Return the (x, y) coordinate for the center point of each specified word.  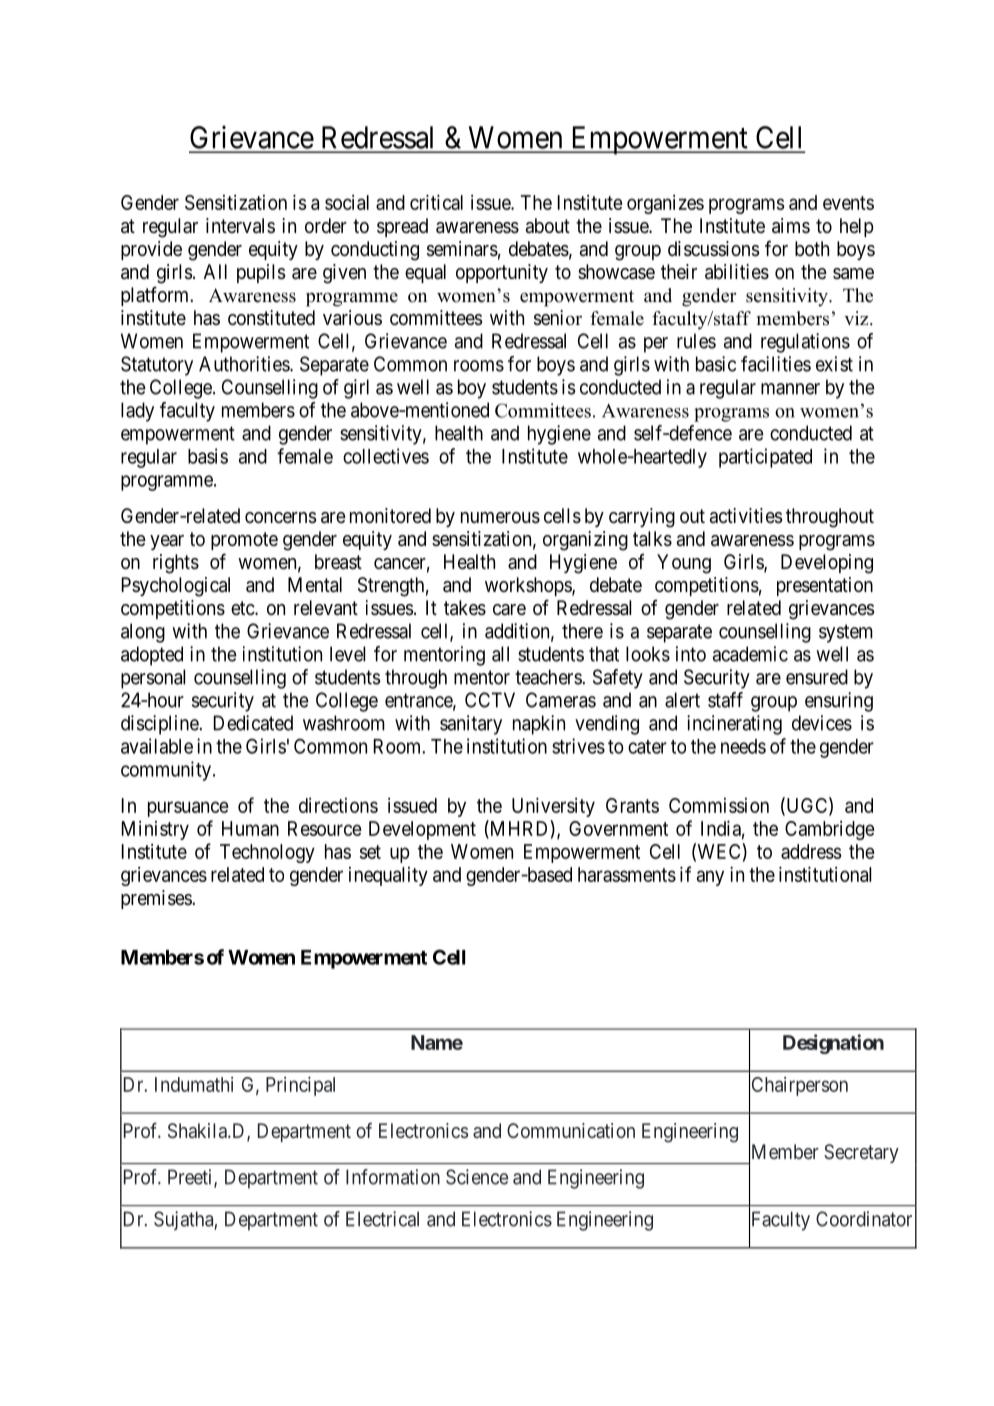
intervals (240, 226)
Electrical (382, 1219)
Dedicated (253, 723)
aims (791, 226)
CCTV (490, 700)
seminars (462, 249)
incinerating (734, 725)
